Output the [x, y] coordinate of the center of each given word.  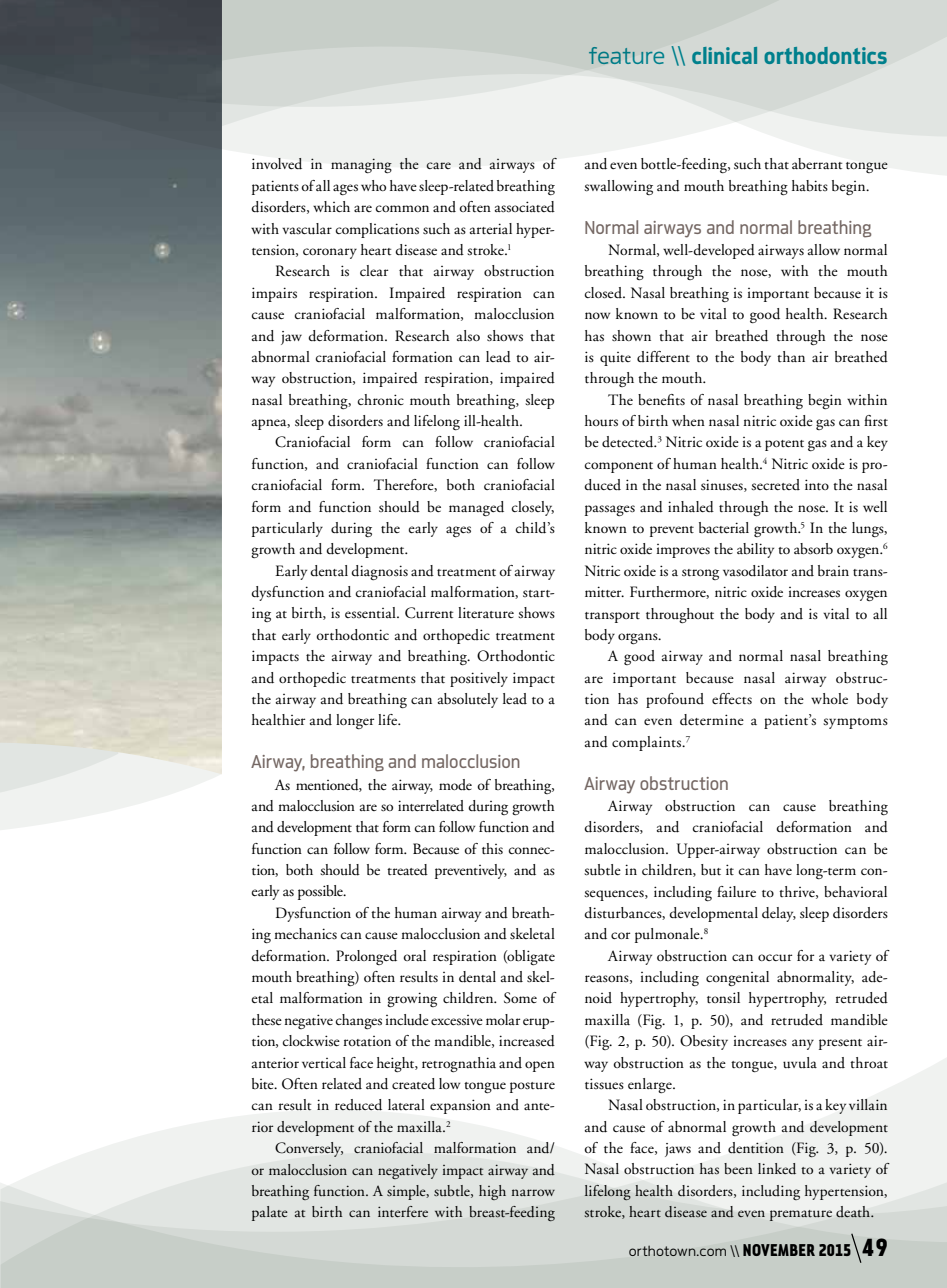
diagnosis [379, 572]
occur [775, 958]
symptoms [855, 723]
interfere [403, 1211]
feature [626, 55]
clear [374, 270]
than [791, 356]
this [492, 849]
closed [604, 293]
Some [520, 998]
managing [361, 165]
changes [359, 1021]
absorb [813, 549]
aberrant [817, 164]
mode [455, 784]
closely [533, 508]
